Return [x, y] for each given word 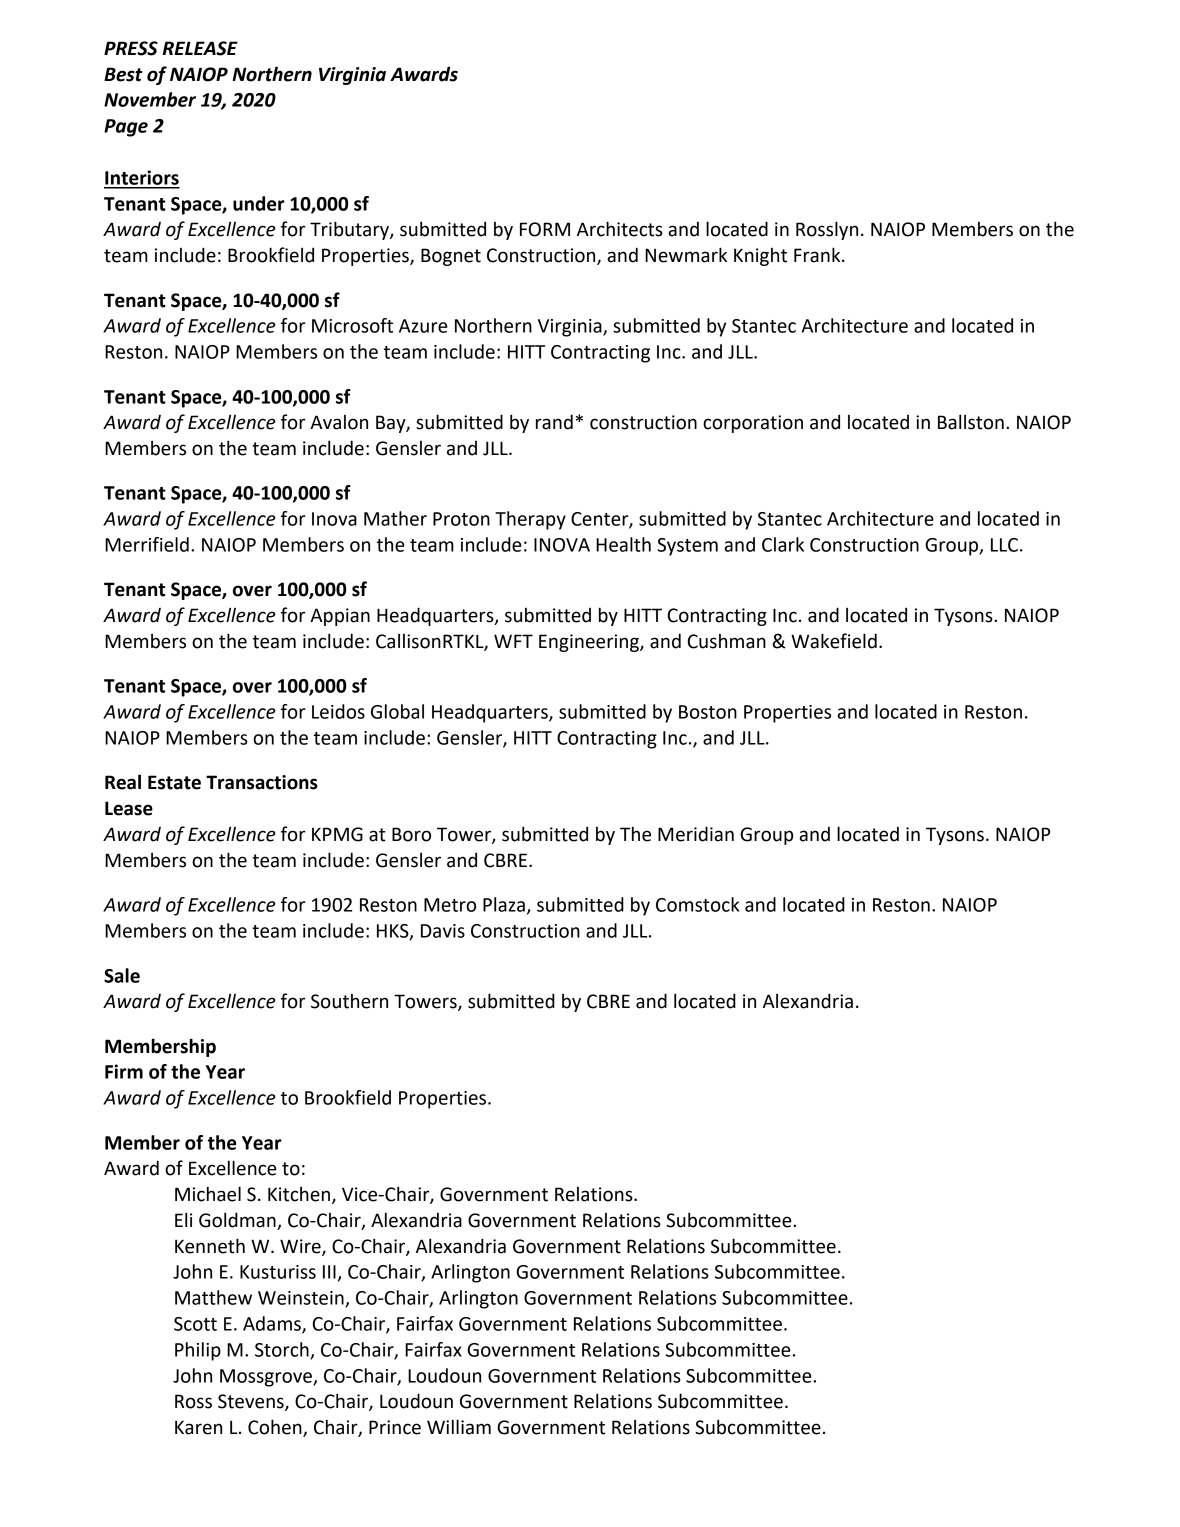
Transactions [262, 782]
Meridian [696, 834]
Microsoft [352, 325]
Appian [340, 617]
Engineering [590, 643]
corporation [753, 424]
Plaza [504, 904]
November [150, 99]
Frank [818, 255]
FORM [545, 229]
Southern [349, 1001]
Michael [208, 1194]
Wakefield [834, 641]
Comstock [697, 904]
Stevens [252, 1402]
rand [554, 422]
